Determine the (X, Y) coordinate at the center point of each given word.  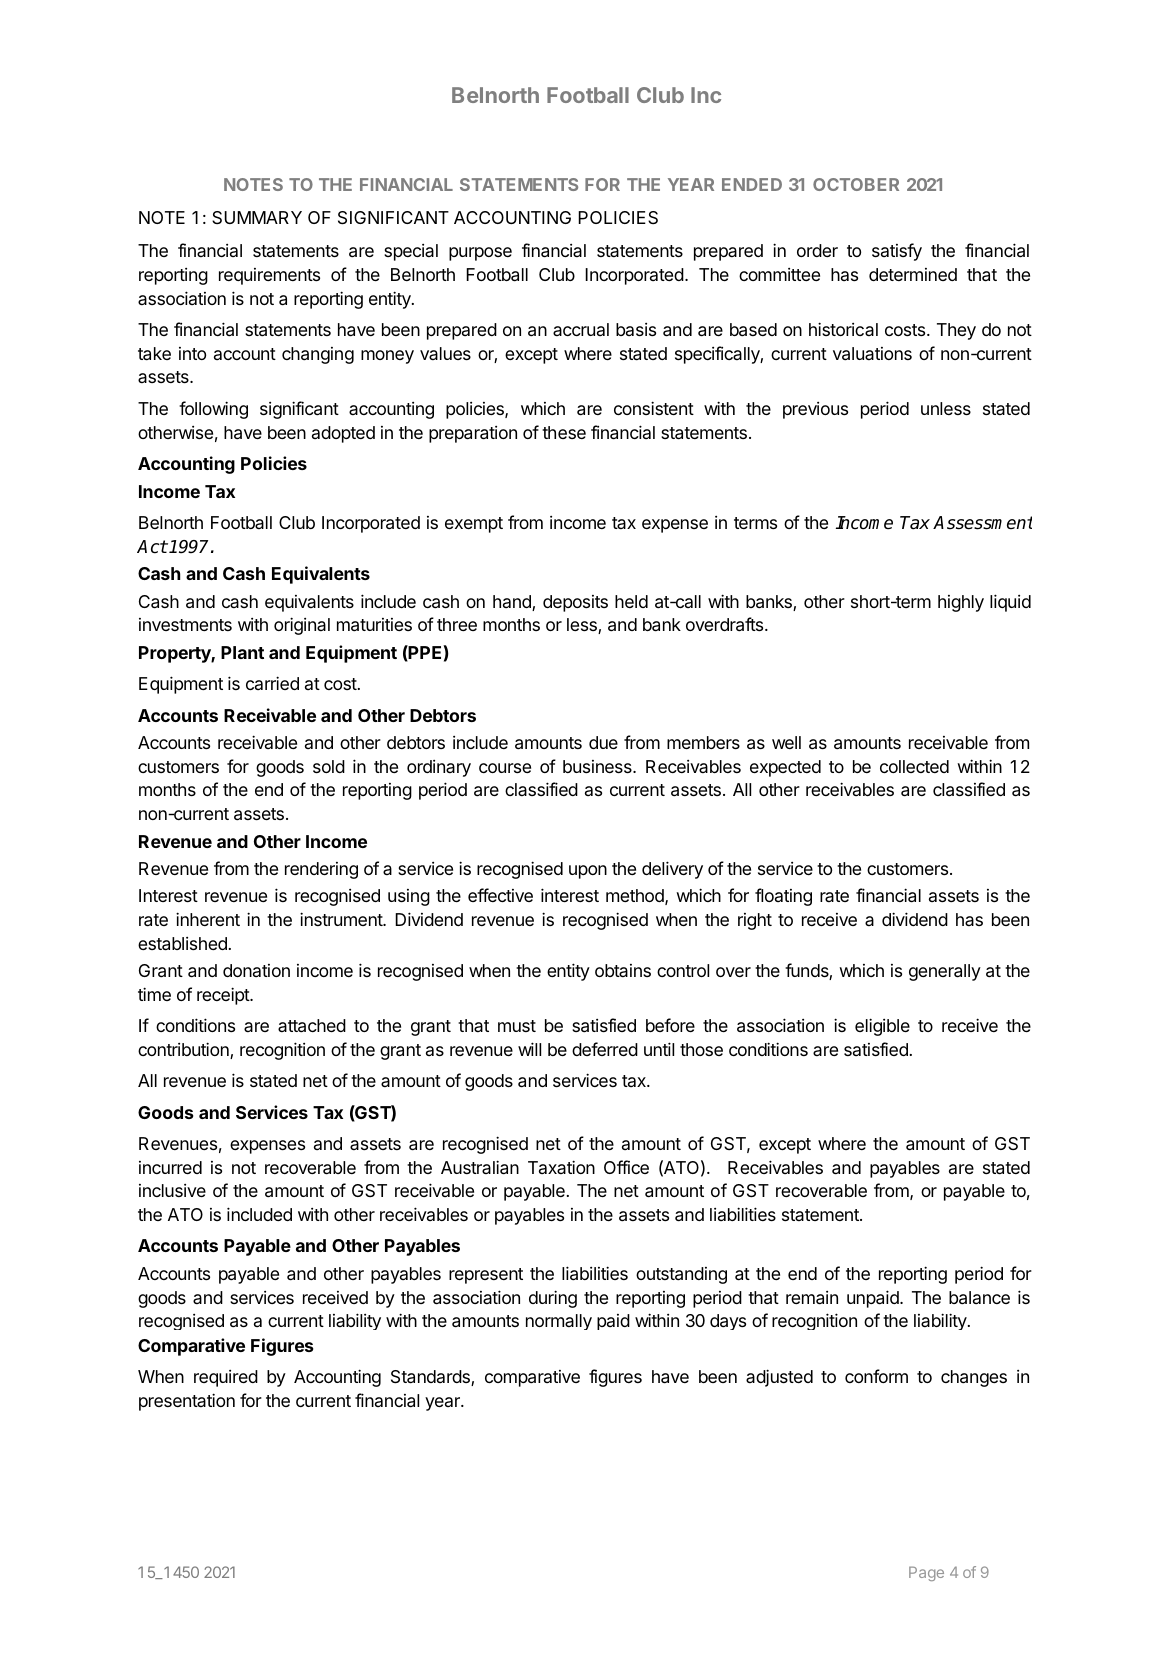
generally (945, 972)
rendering (321, 870)
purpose (480, 254)
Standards (431, 1378)
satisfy (897, 252)
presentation (187, 1402)
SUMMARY (257, 217)
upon (588, 872)
